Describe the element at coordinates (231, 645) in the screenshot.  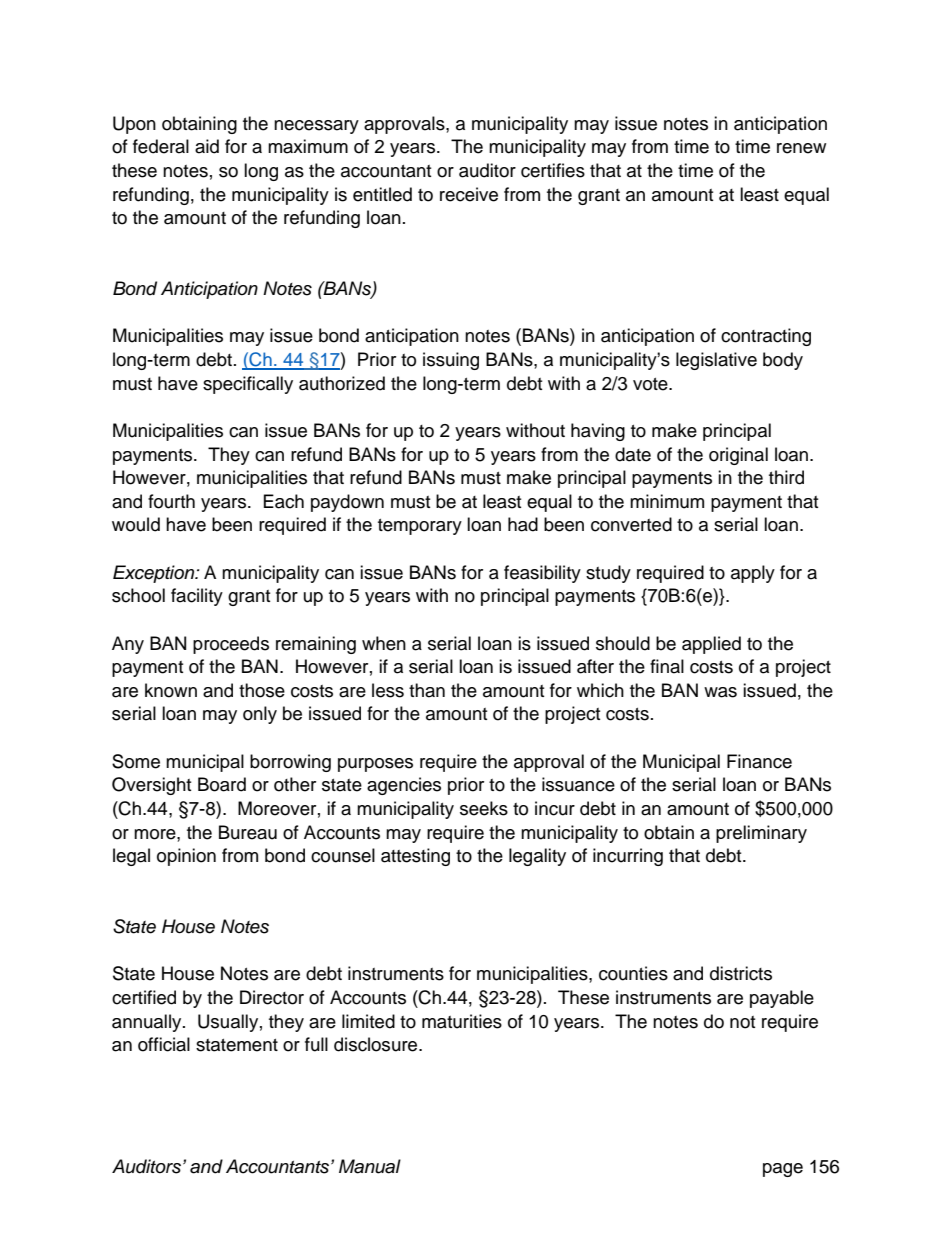
I see `proceeds` at that location.
